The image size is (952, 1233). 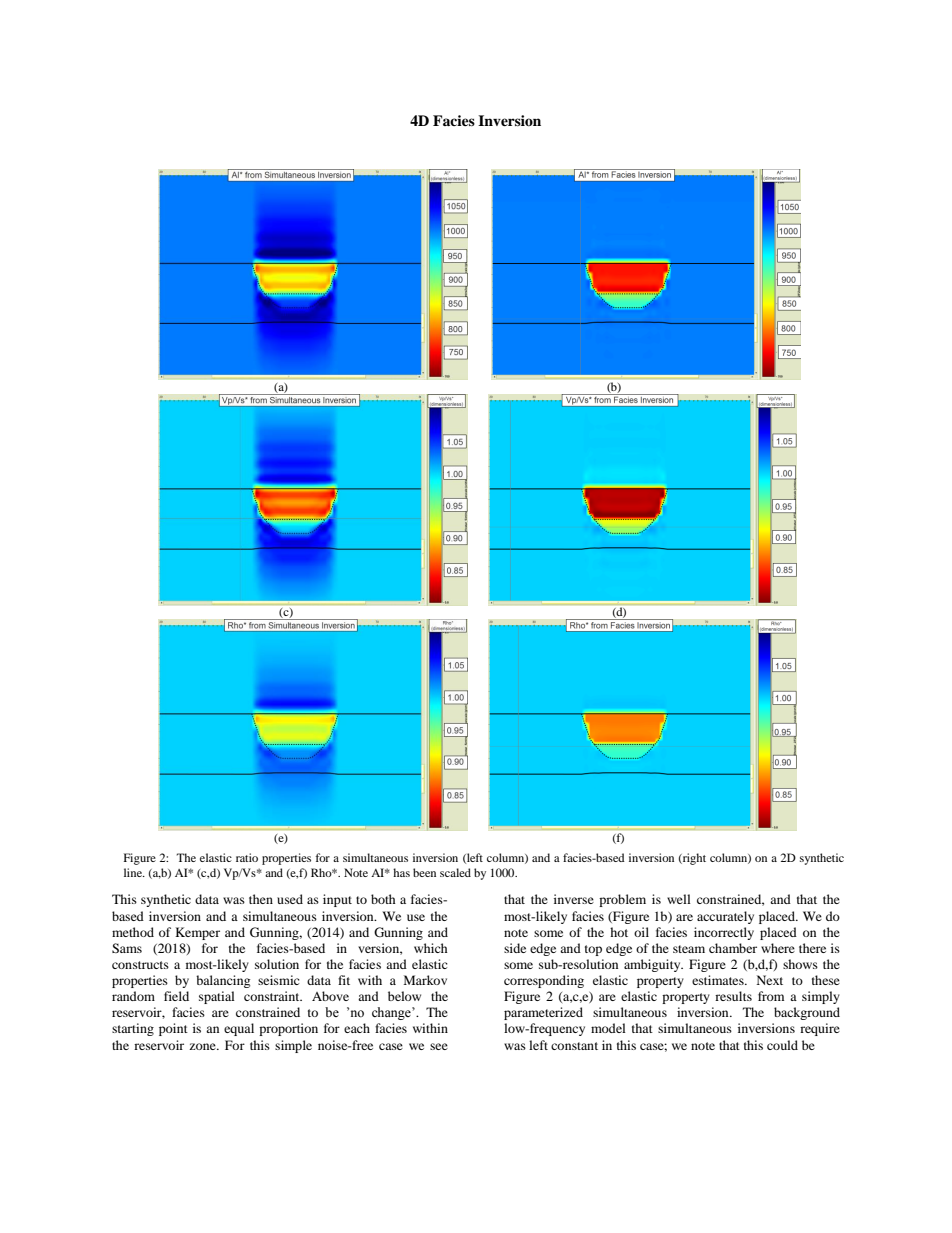 What do you see at coordinates (782, 1045) in the document?
I see `could` at bounding box center [782, 1045].
